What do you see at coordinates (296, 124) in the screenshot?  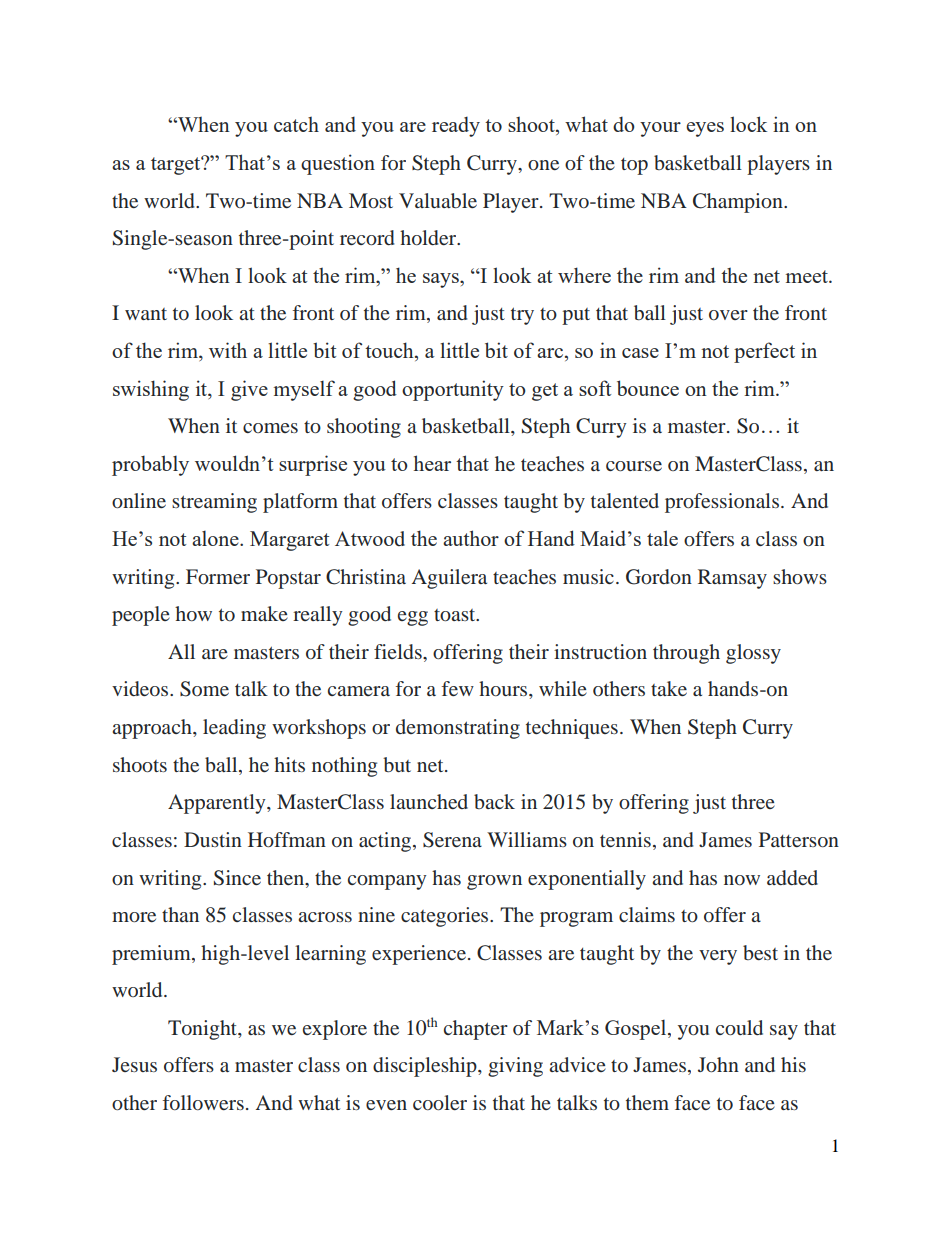 I see `catch` at bounding box center [296, 124].
